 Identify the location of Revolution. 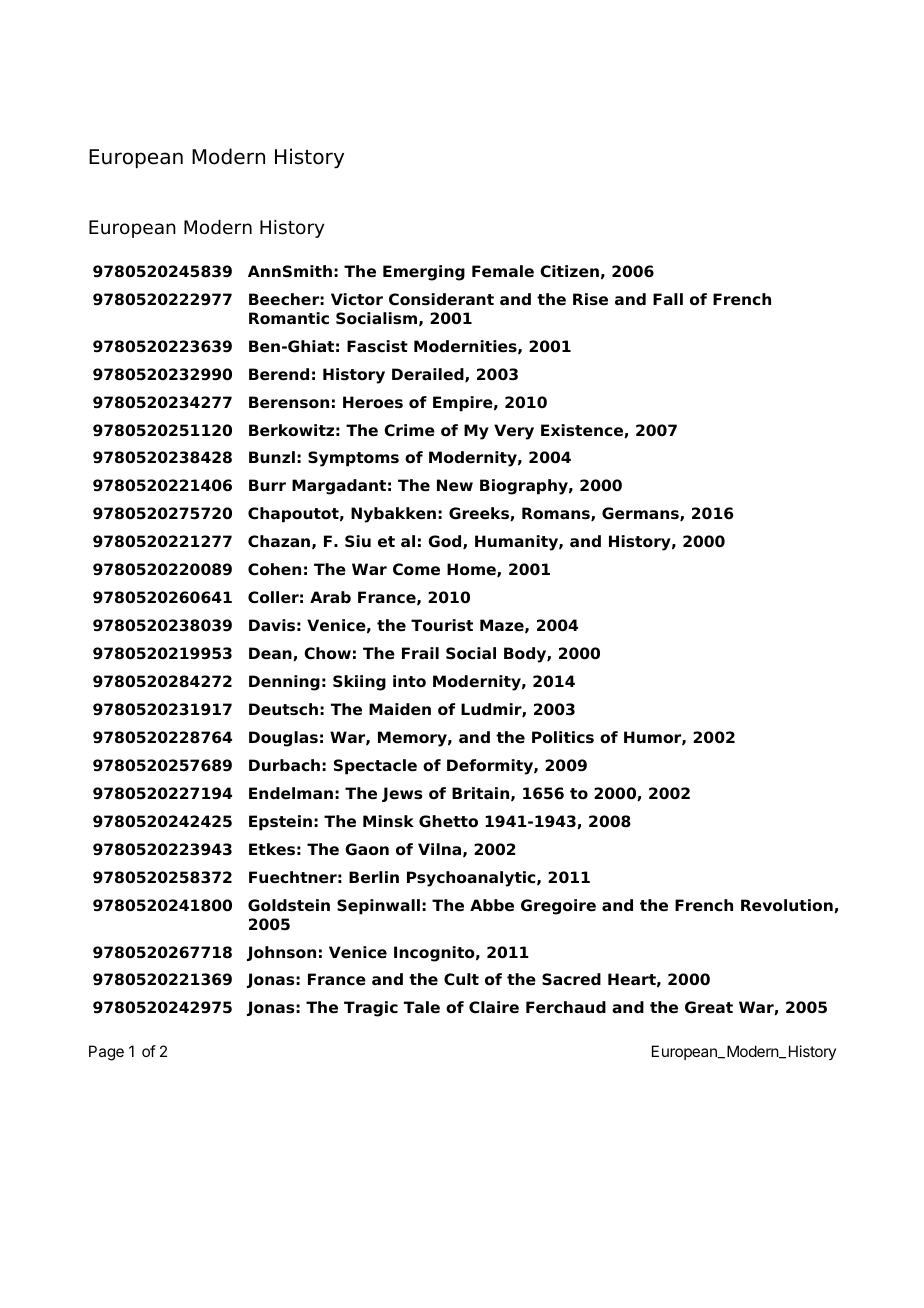
(788, 906).
